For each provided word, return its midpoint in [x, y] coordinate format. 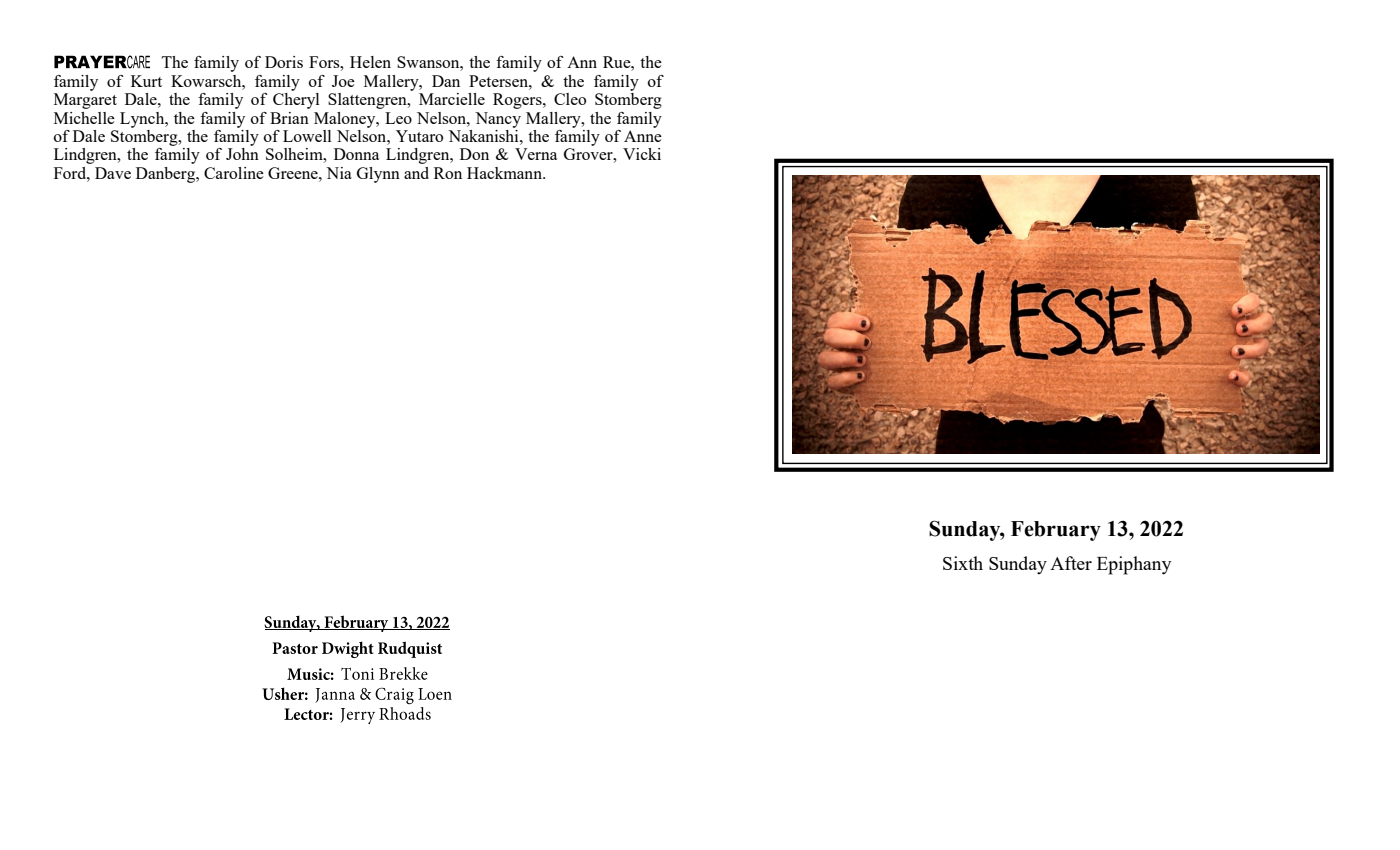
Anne [643, 136]
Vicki [642, 154]
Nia [339, 173]
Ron [448, 173]
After [1071, 563]
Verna [536, 154]
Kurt [146, 81]
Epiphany [1134, 565]
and [416, 173]
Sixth [963, 563]
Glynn [378, 175]
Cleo [570, 99]
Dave [113, 173]
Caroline [234, 173]
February [1056, 531]
